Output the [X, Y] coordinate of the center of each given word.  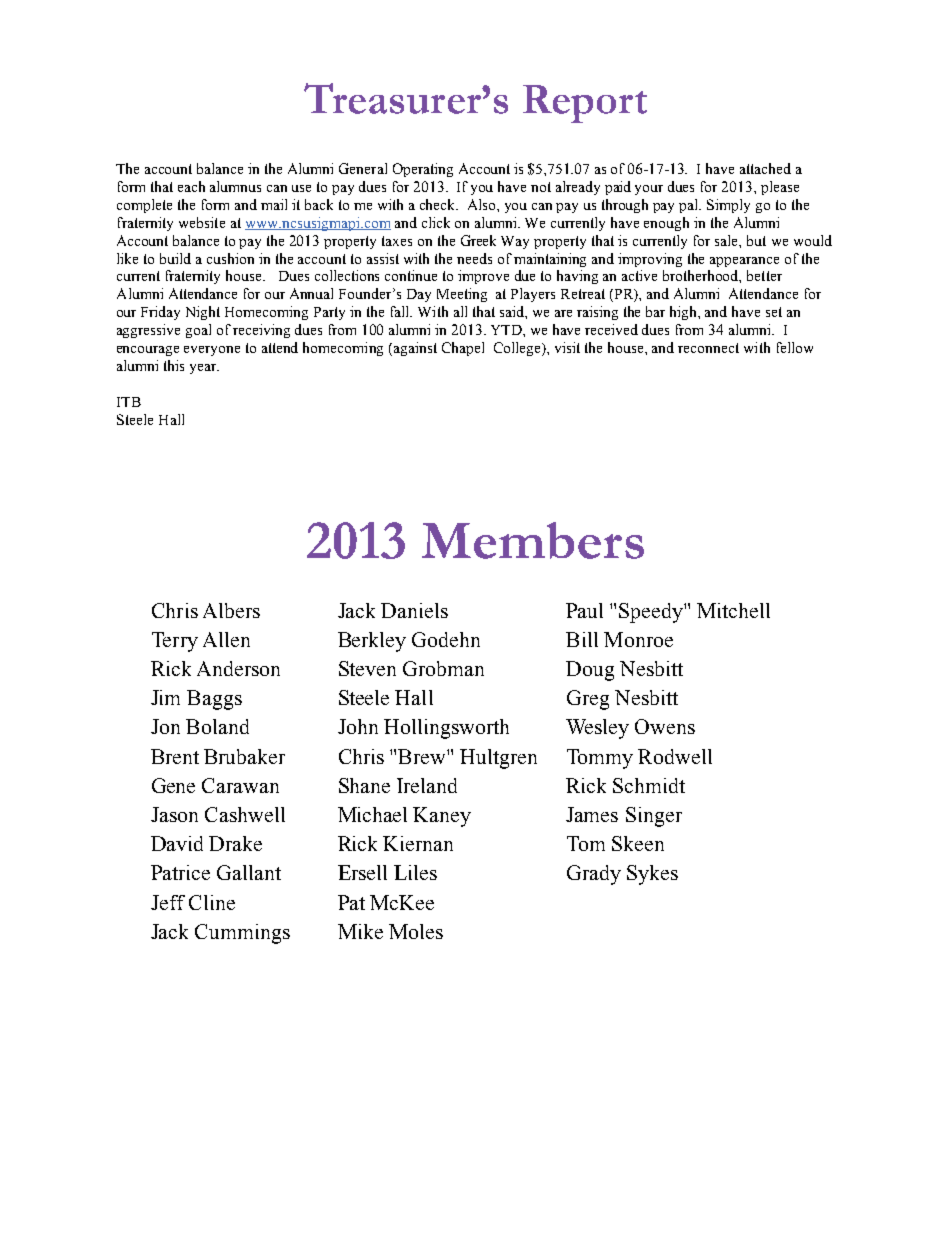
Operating [423, 170]
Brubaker [244, 756]
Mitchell [733, 610]
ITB [129, 402]
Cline [212, 902]
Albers [231, 610]
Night [203, 313]
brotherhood [702, 276]
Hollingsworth [446, 729]
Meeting [462, 295]
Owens [665, 726]
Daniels [414, 610]
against [414, 349]
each [191, 186]
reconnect [708, 348]
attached [765, 168]
